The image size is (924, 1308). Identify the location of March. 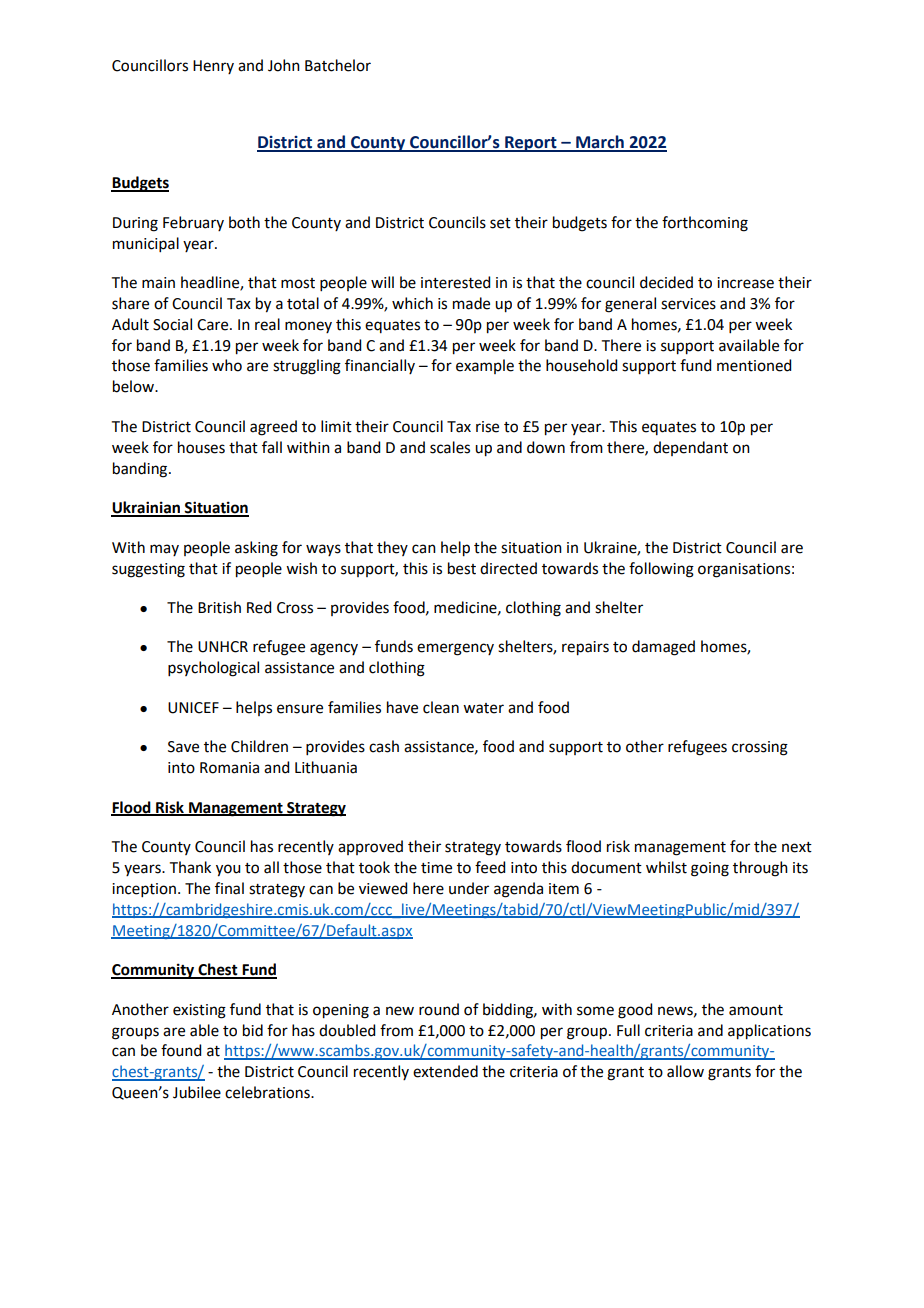
(600, 143).
